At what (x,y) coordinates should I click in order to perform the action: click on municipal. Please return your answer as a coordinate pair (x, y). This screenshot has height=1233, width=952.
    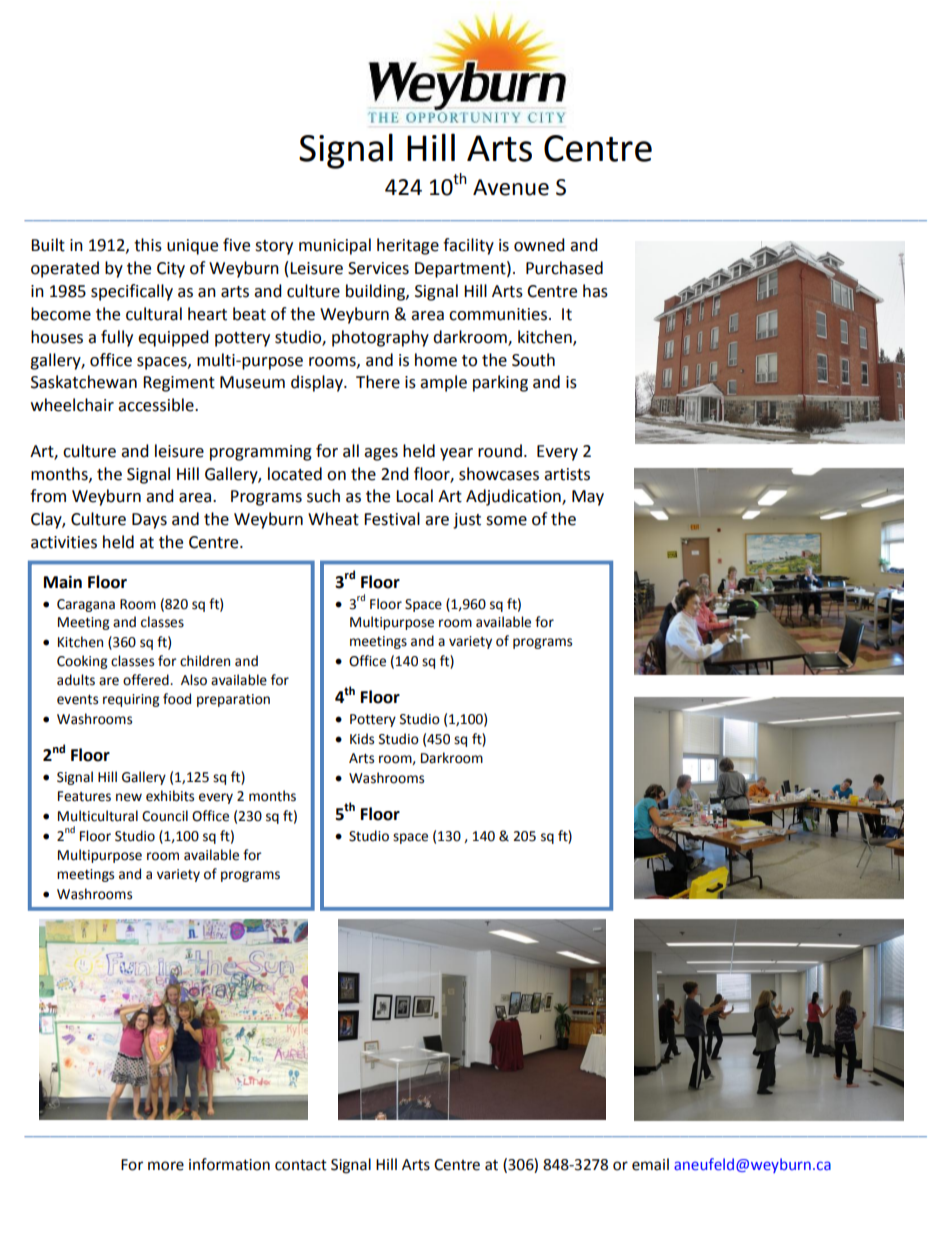
    Looking at the image, I should click on (335, 246).
